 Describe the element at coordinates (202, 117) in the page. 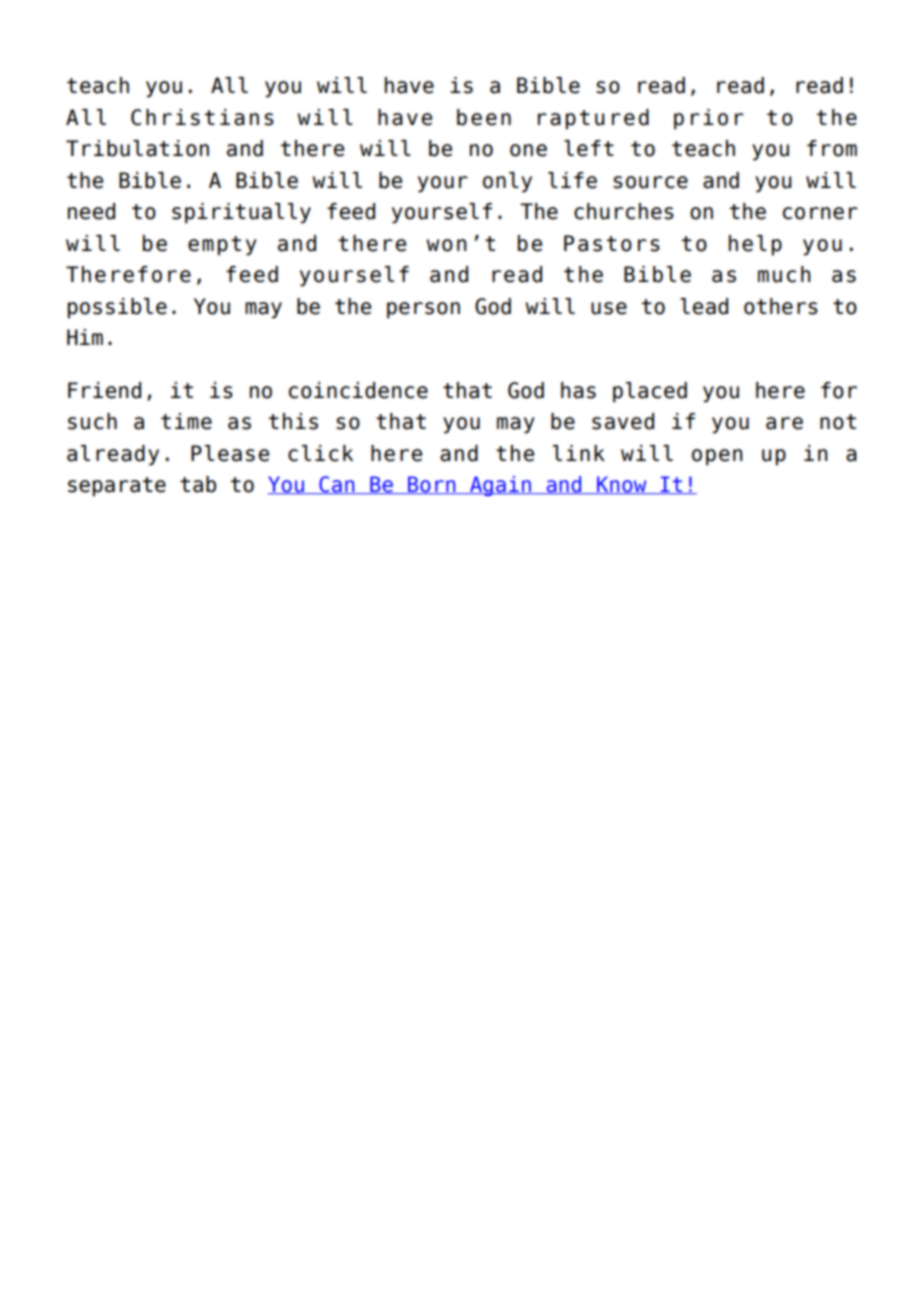

I see `Christians` at that location.
